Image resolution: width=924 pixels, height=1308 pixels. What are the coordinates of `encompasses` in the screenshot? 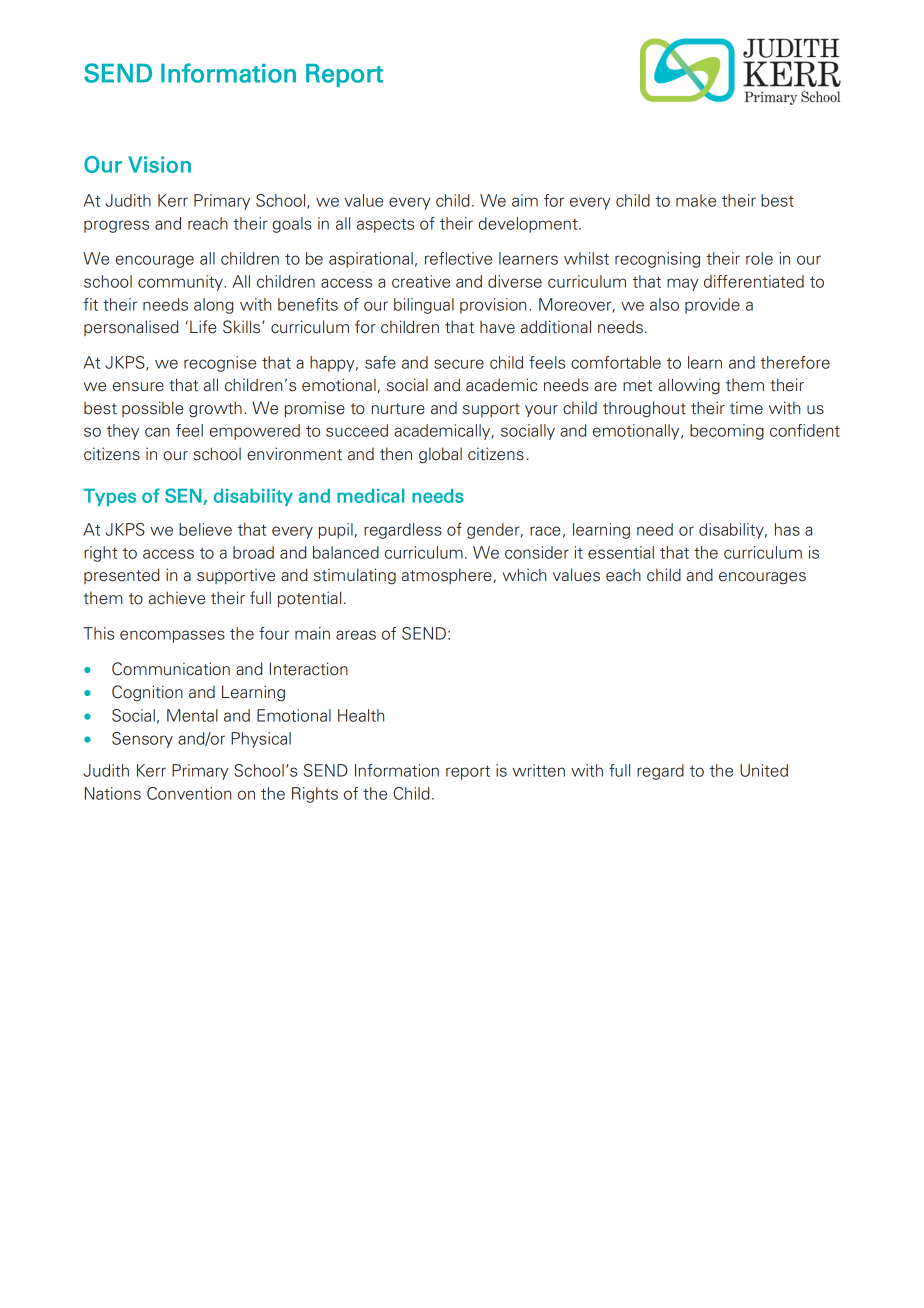 It's located at (172, 636).
